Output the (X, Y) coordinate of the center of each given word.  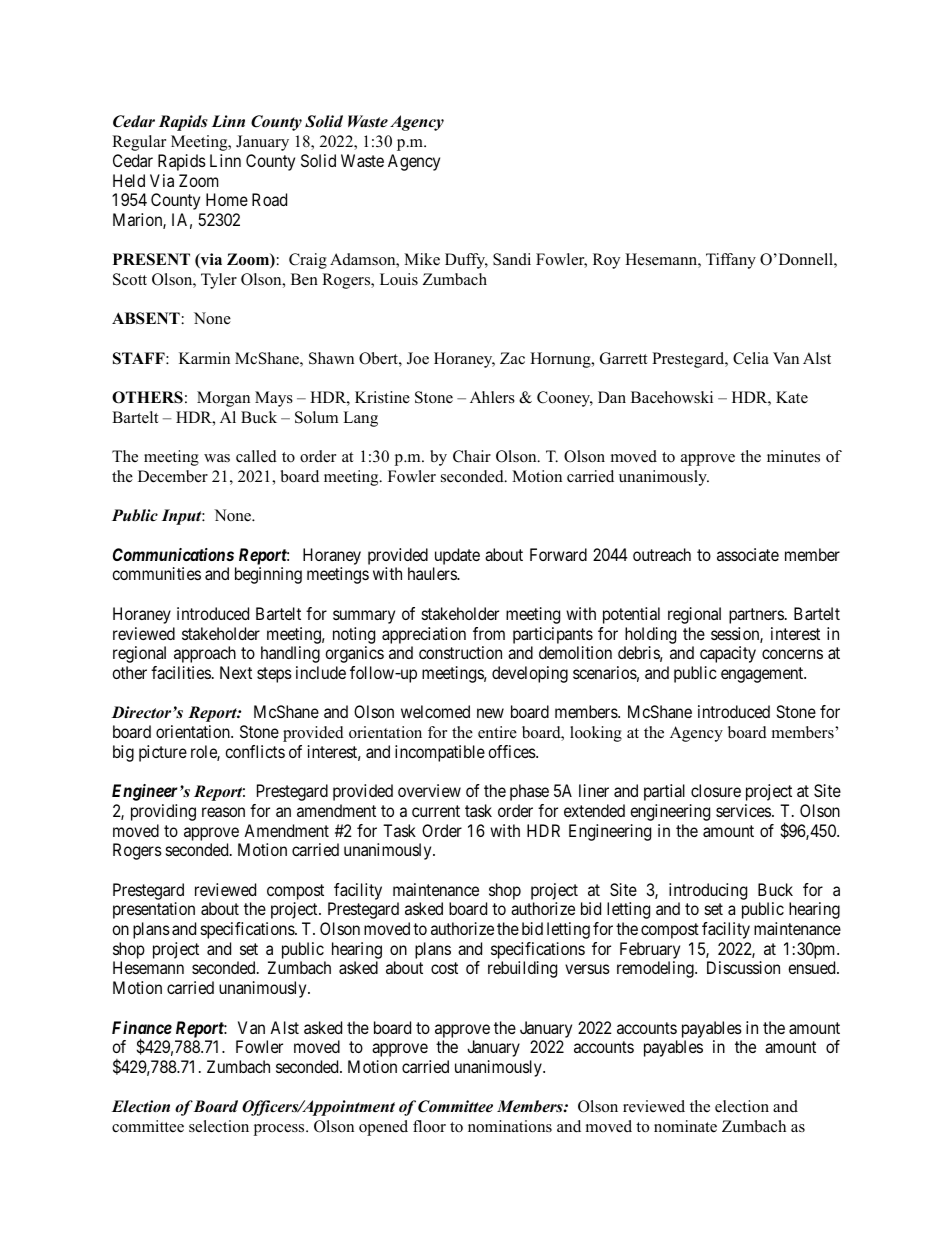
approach (205, 654)
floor (429, 1126)
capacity (728, 654)
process (280, 1130)
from (489, 633)
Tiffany (731, 261)
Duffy (466, 261)
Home (227, 199)
